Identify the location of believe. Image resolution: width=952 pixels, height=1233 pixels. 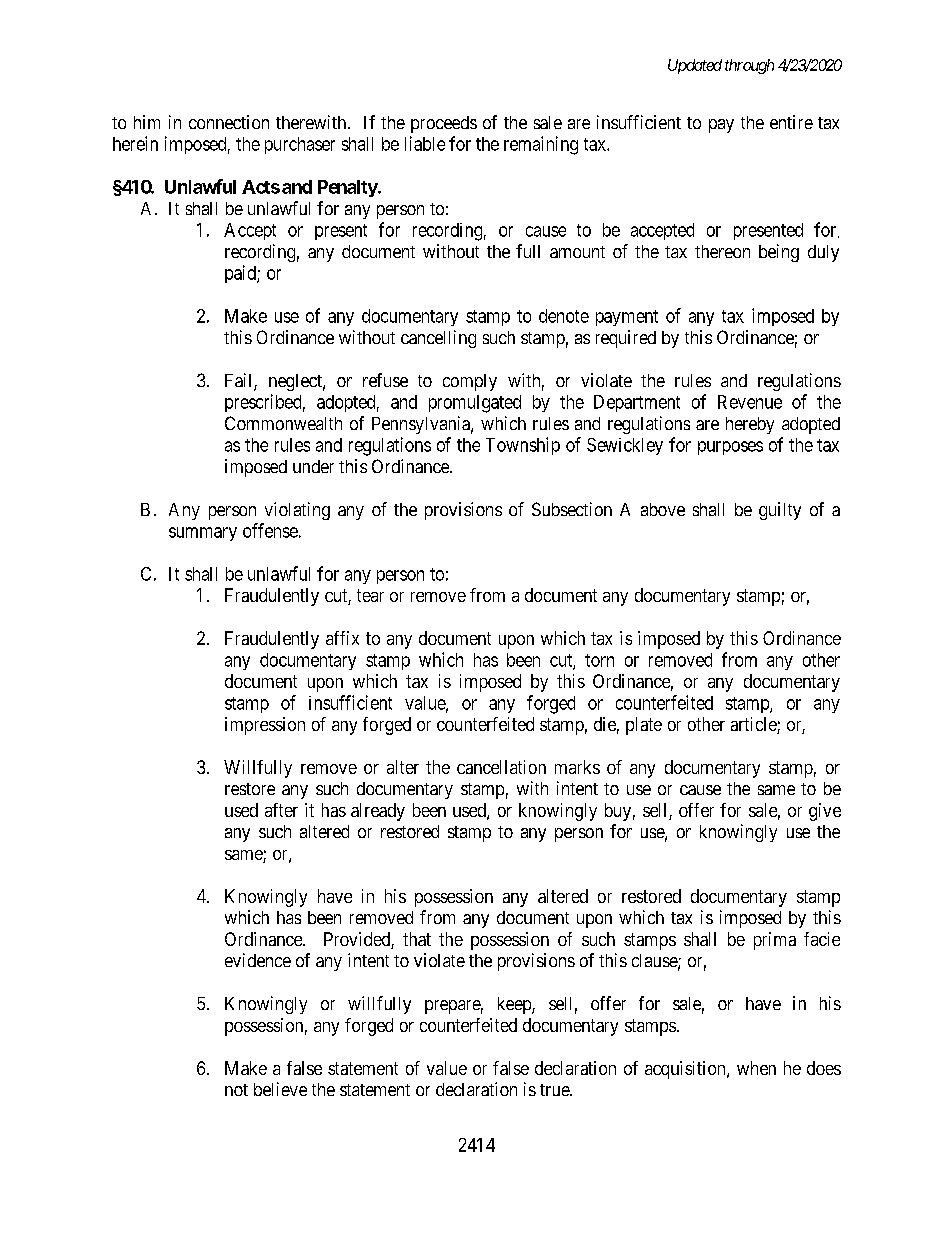
(280, 1089).
